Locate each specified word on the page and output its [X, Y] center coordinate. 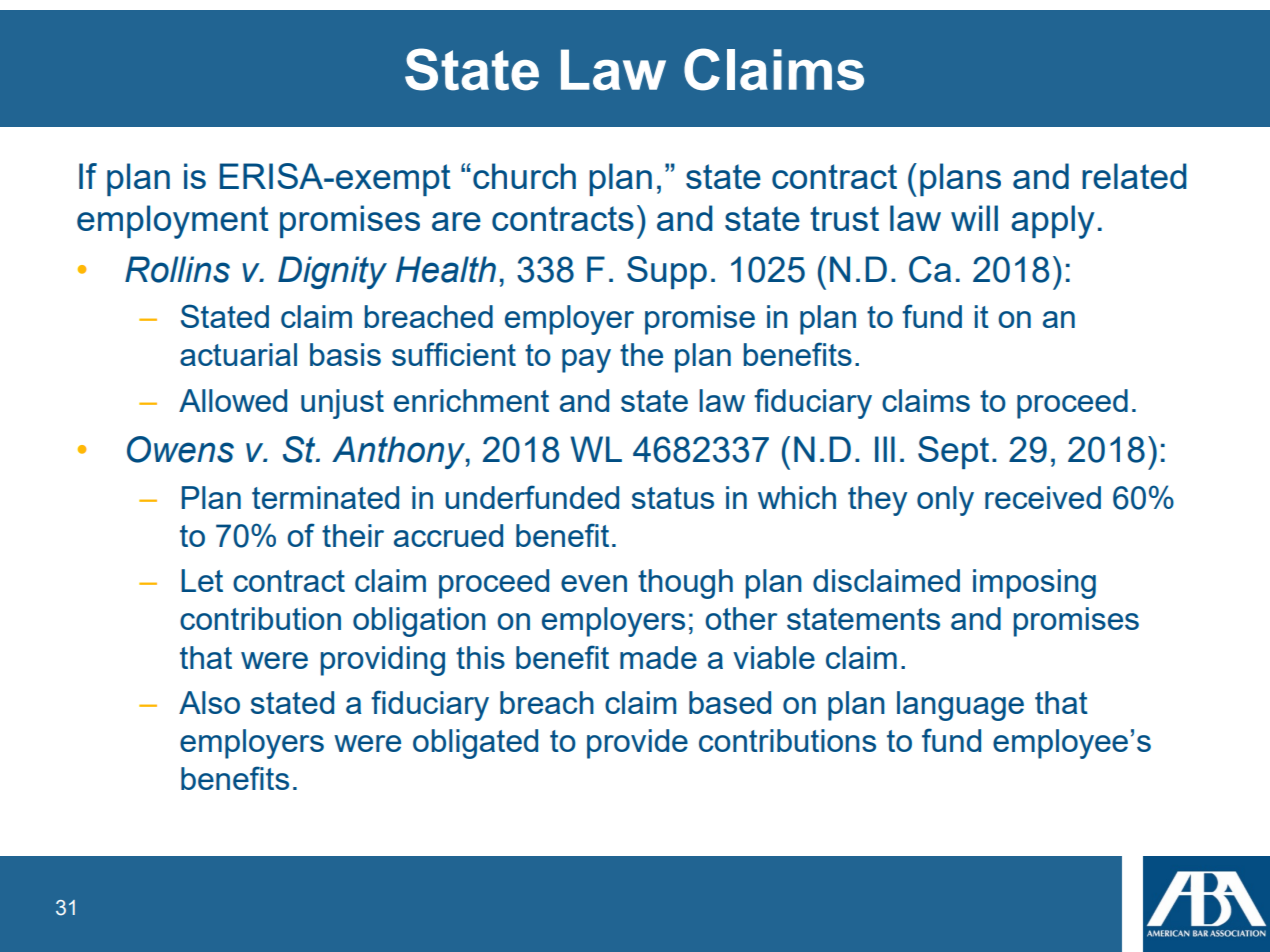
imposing [1034, 584]
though [685, 584]
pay [586, 361]
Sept [953, 452]
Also [209, 702]
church [524, 176]
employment [173, 222]
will [974, 218]
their [353, 535]
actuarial [238, 354]
